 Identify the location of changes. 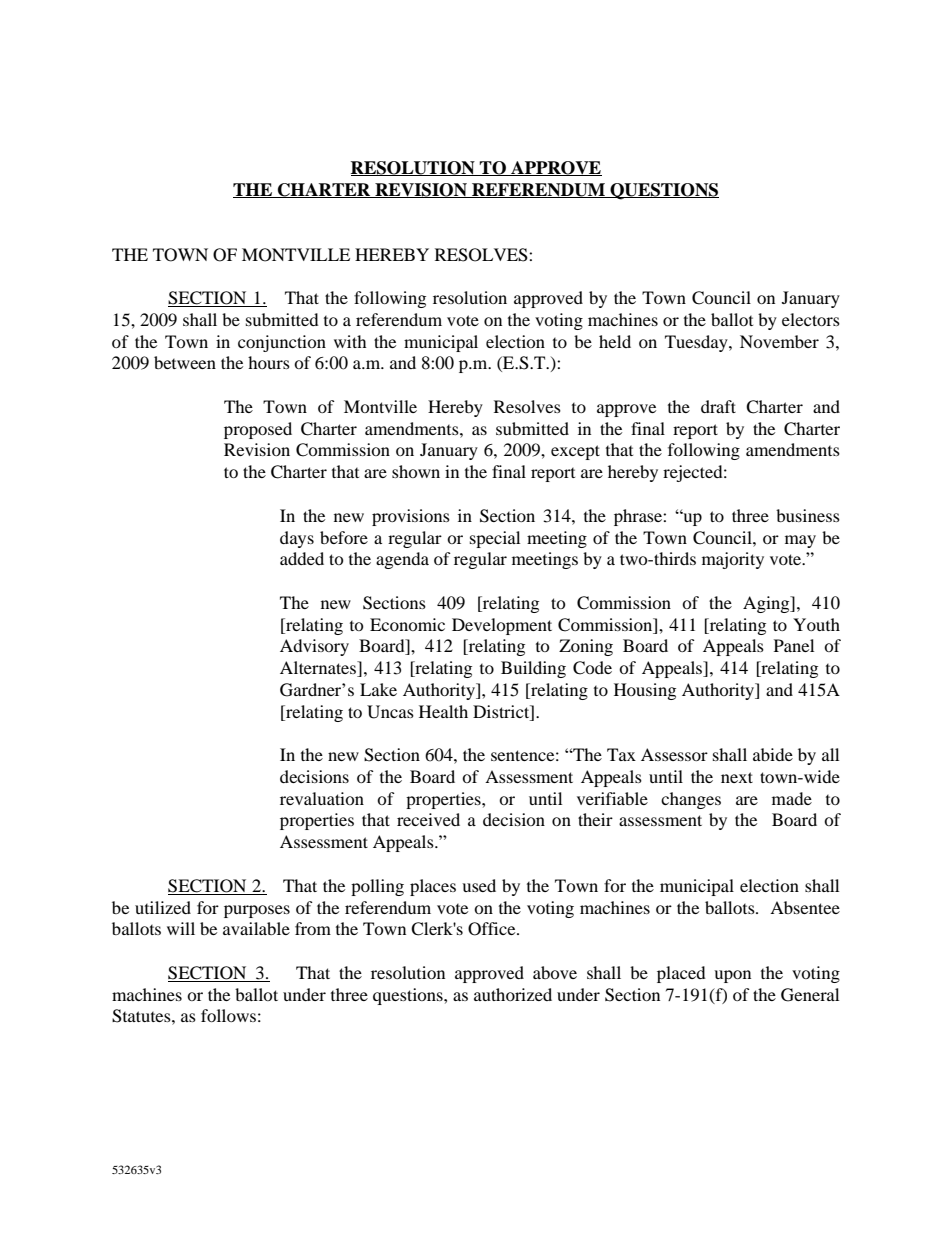
(691, 800).
